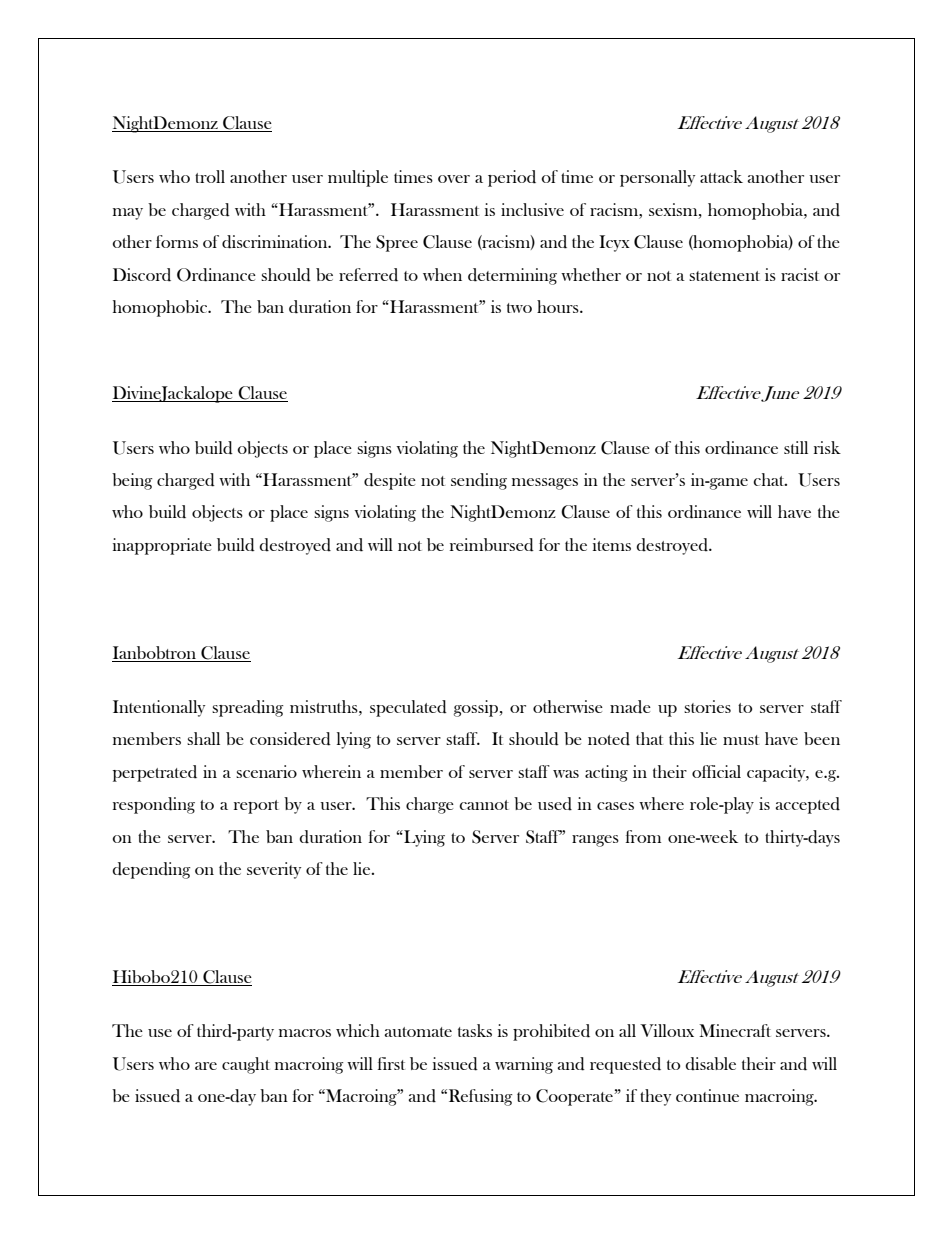 The width and height of the document is (952, 1233). Describe the element at coordinates (484, 805) in the document. I see `cannot` at that location.
